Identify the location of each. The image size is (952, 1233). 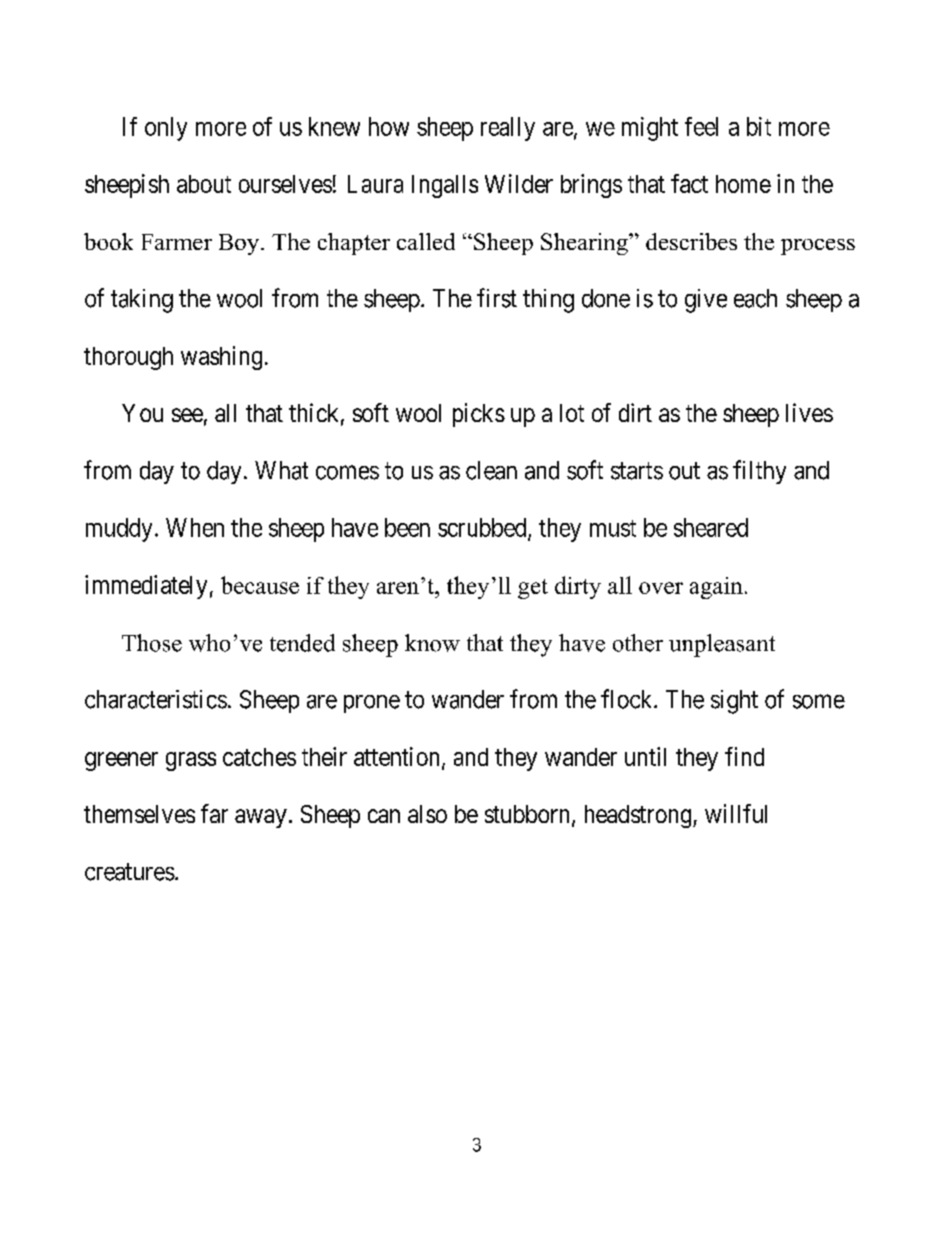
(755, 298).
